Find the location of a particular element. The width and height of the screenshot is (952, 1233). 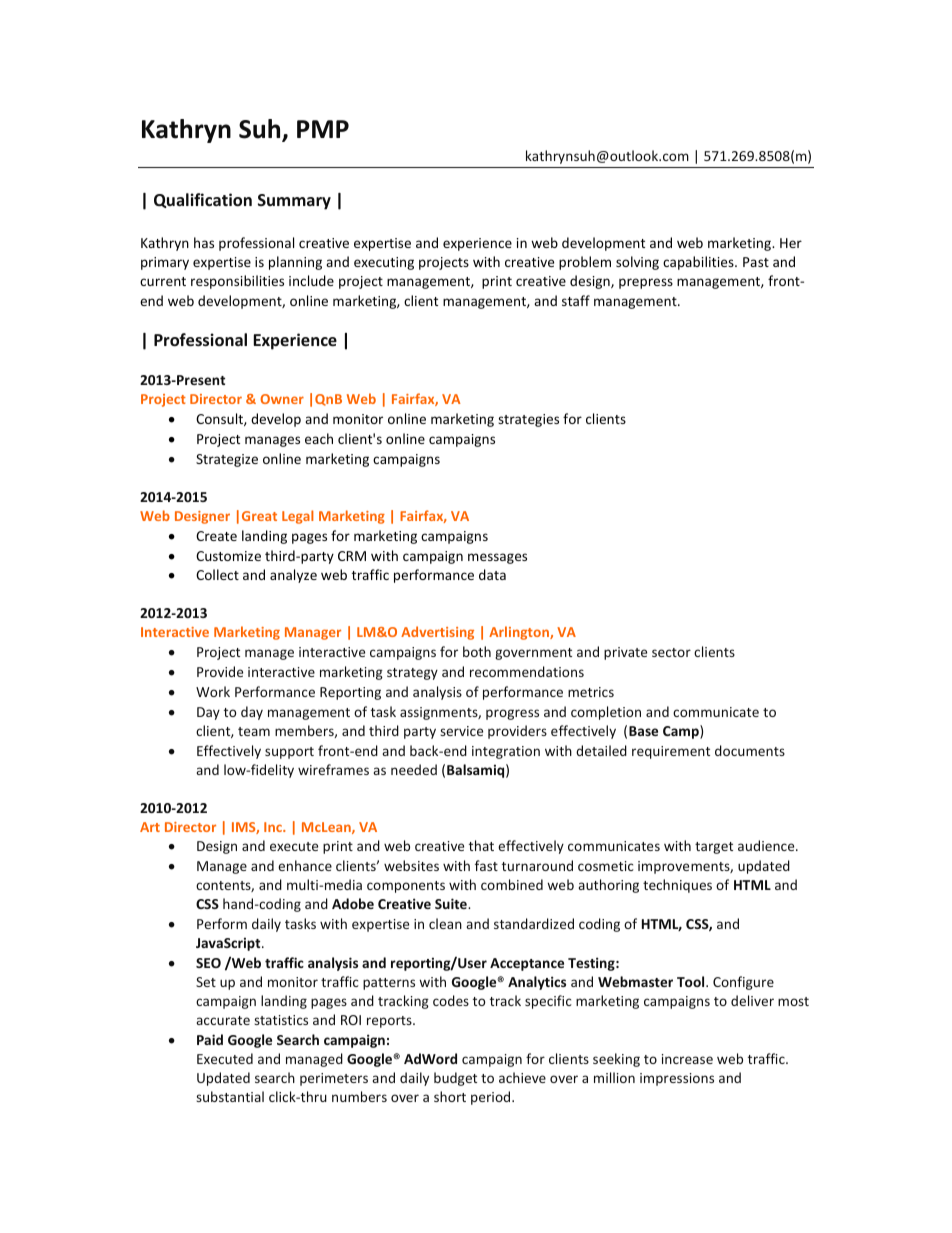

Her is located at coordinates (791, 243).
